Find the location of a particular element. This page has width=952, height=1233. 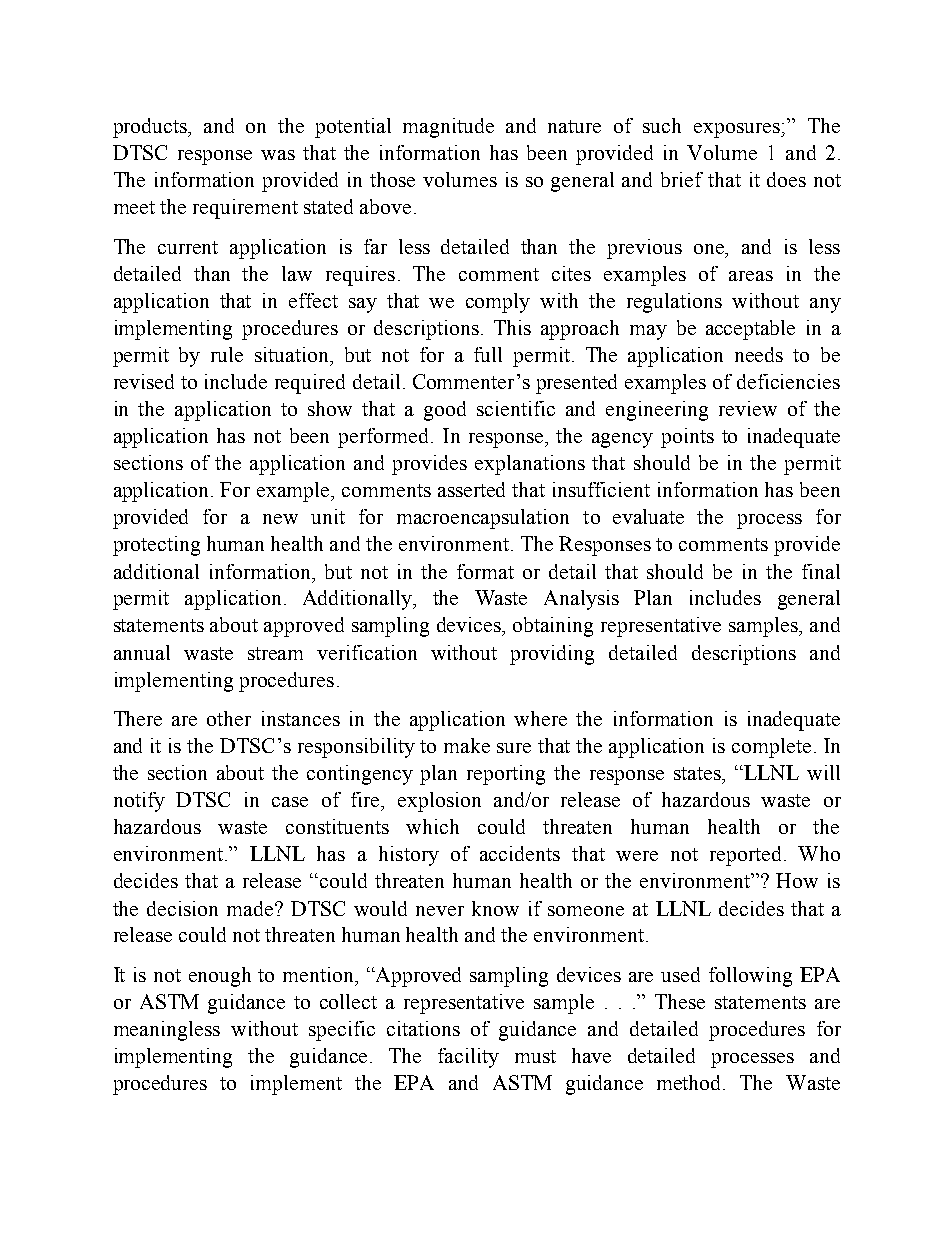

obtaining is located at coordinates (553, 627).
